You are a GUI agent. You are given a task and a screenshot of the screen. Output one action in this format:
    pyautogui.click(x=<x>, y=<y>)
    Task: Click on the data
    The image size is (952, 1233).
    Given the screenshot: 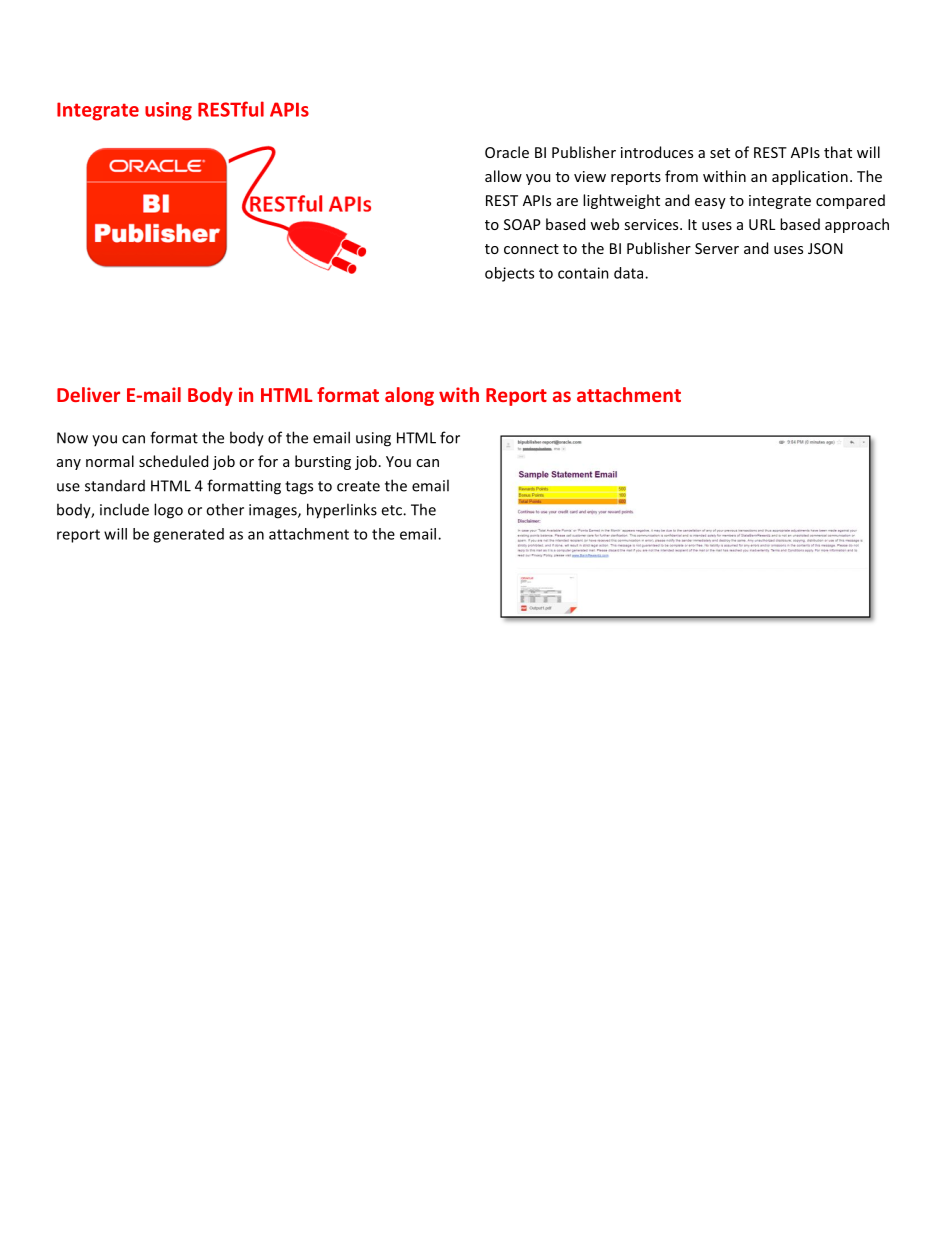 What is the action you would take?
    pyautogui.click(x=630, y=273)
